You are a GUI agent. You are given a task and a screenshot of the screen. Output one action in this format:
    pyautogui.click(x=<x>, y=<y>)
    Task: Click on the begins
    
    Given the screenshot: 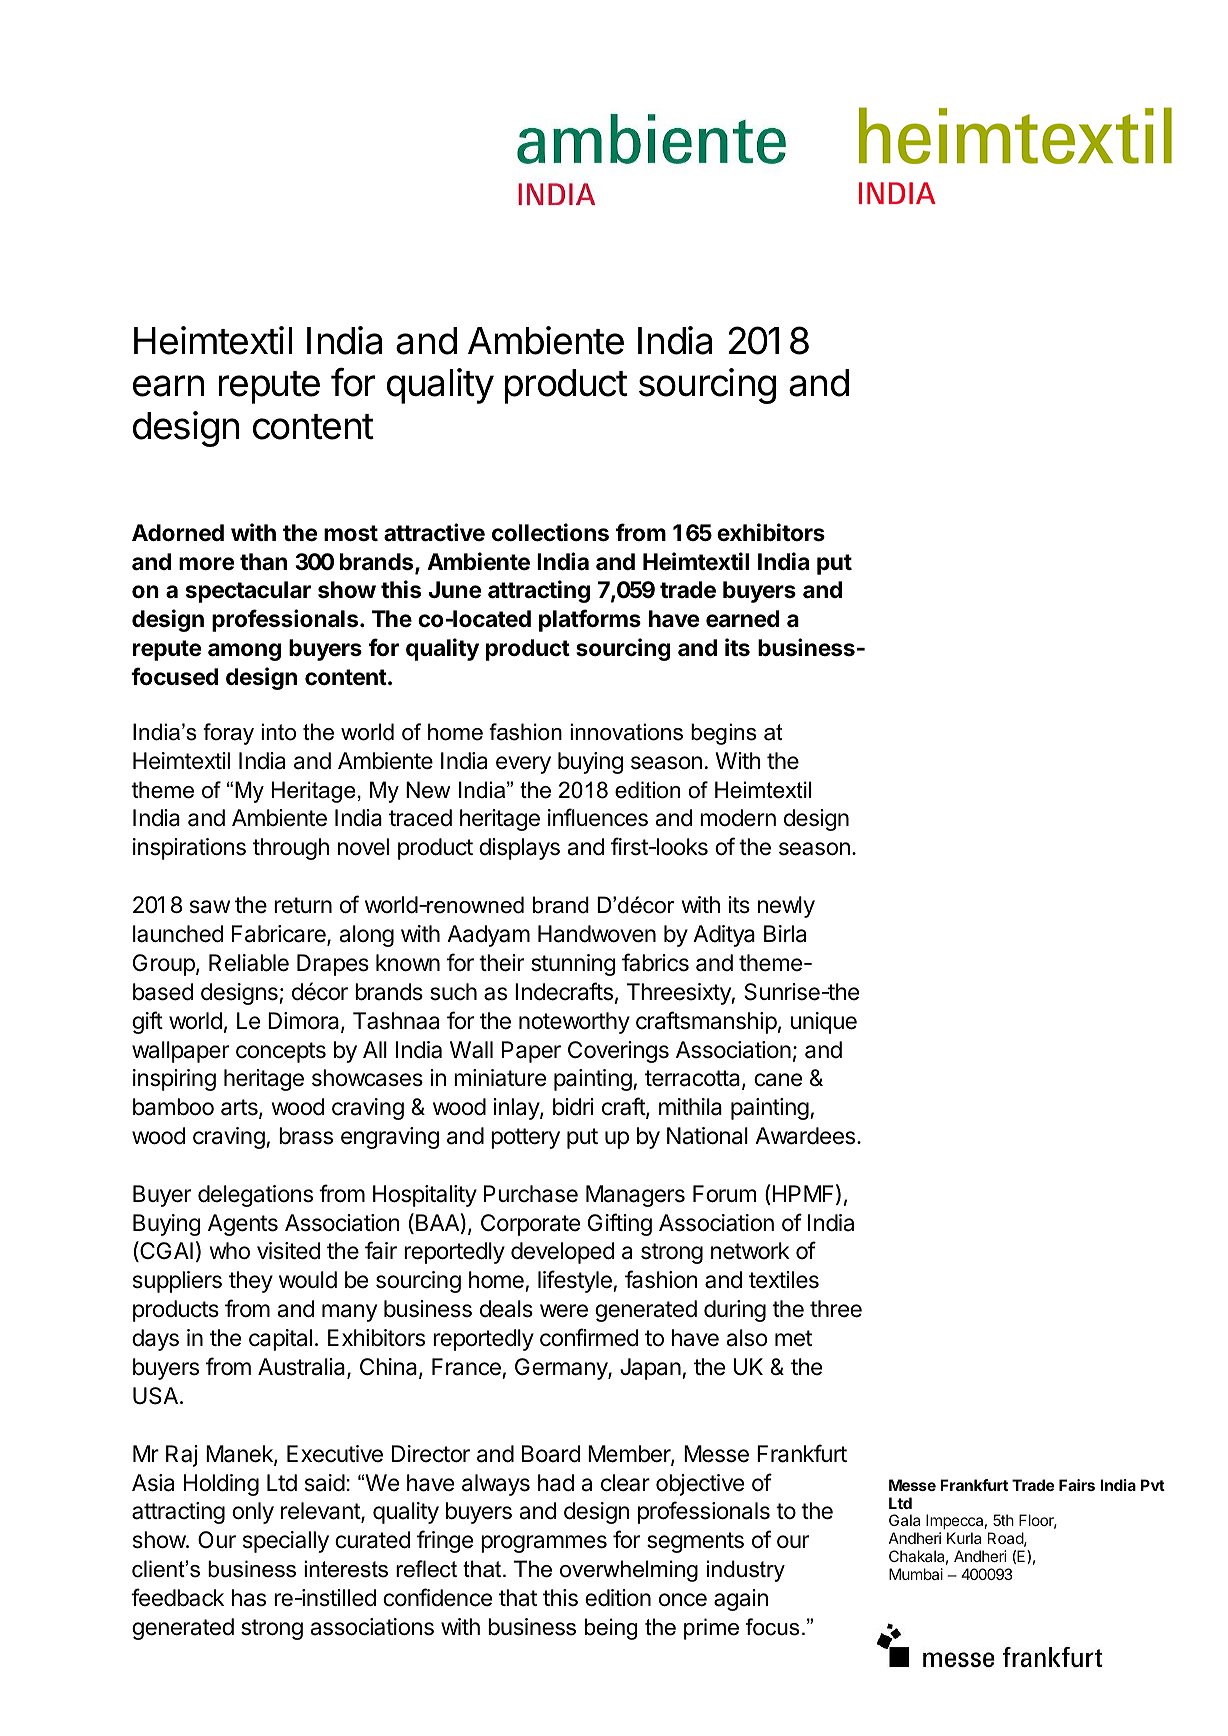 What is the action you would take?
    pyautogui.click(x=724, y=734)
